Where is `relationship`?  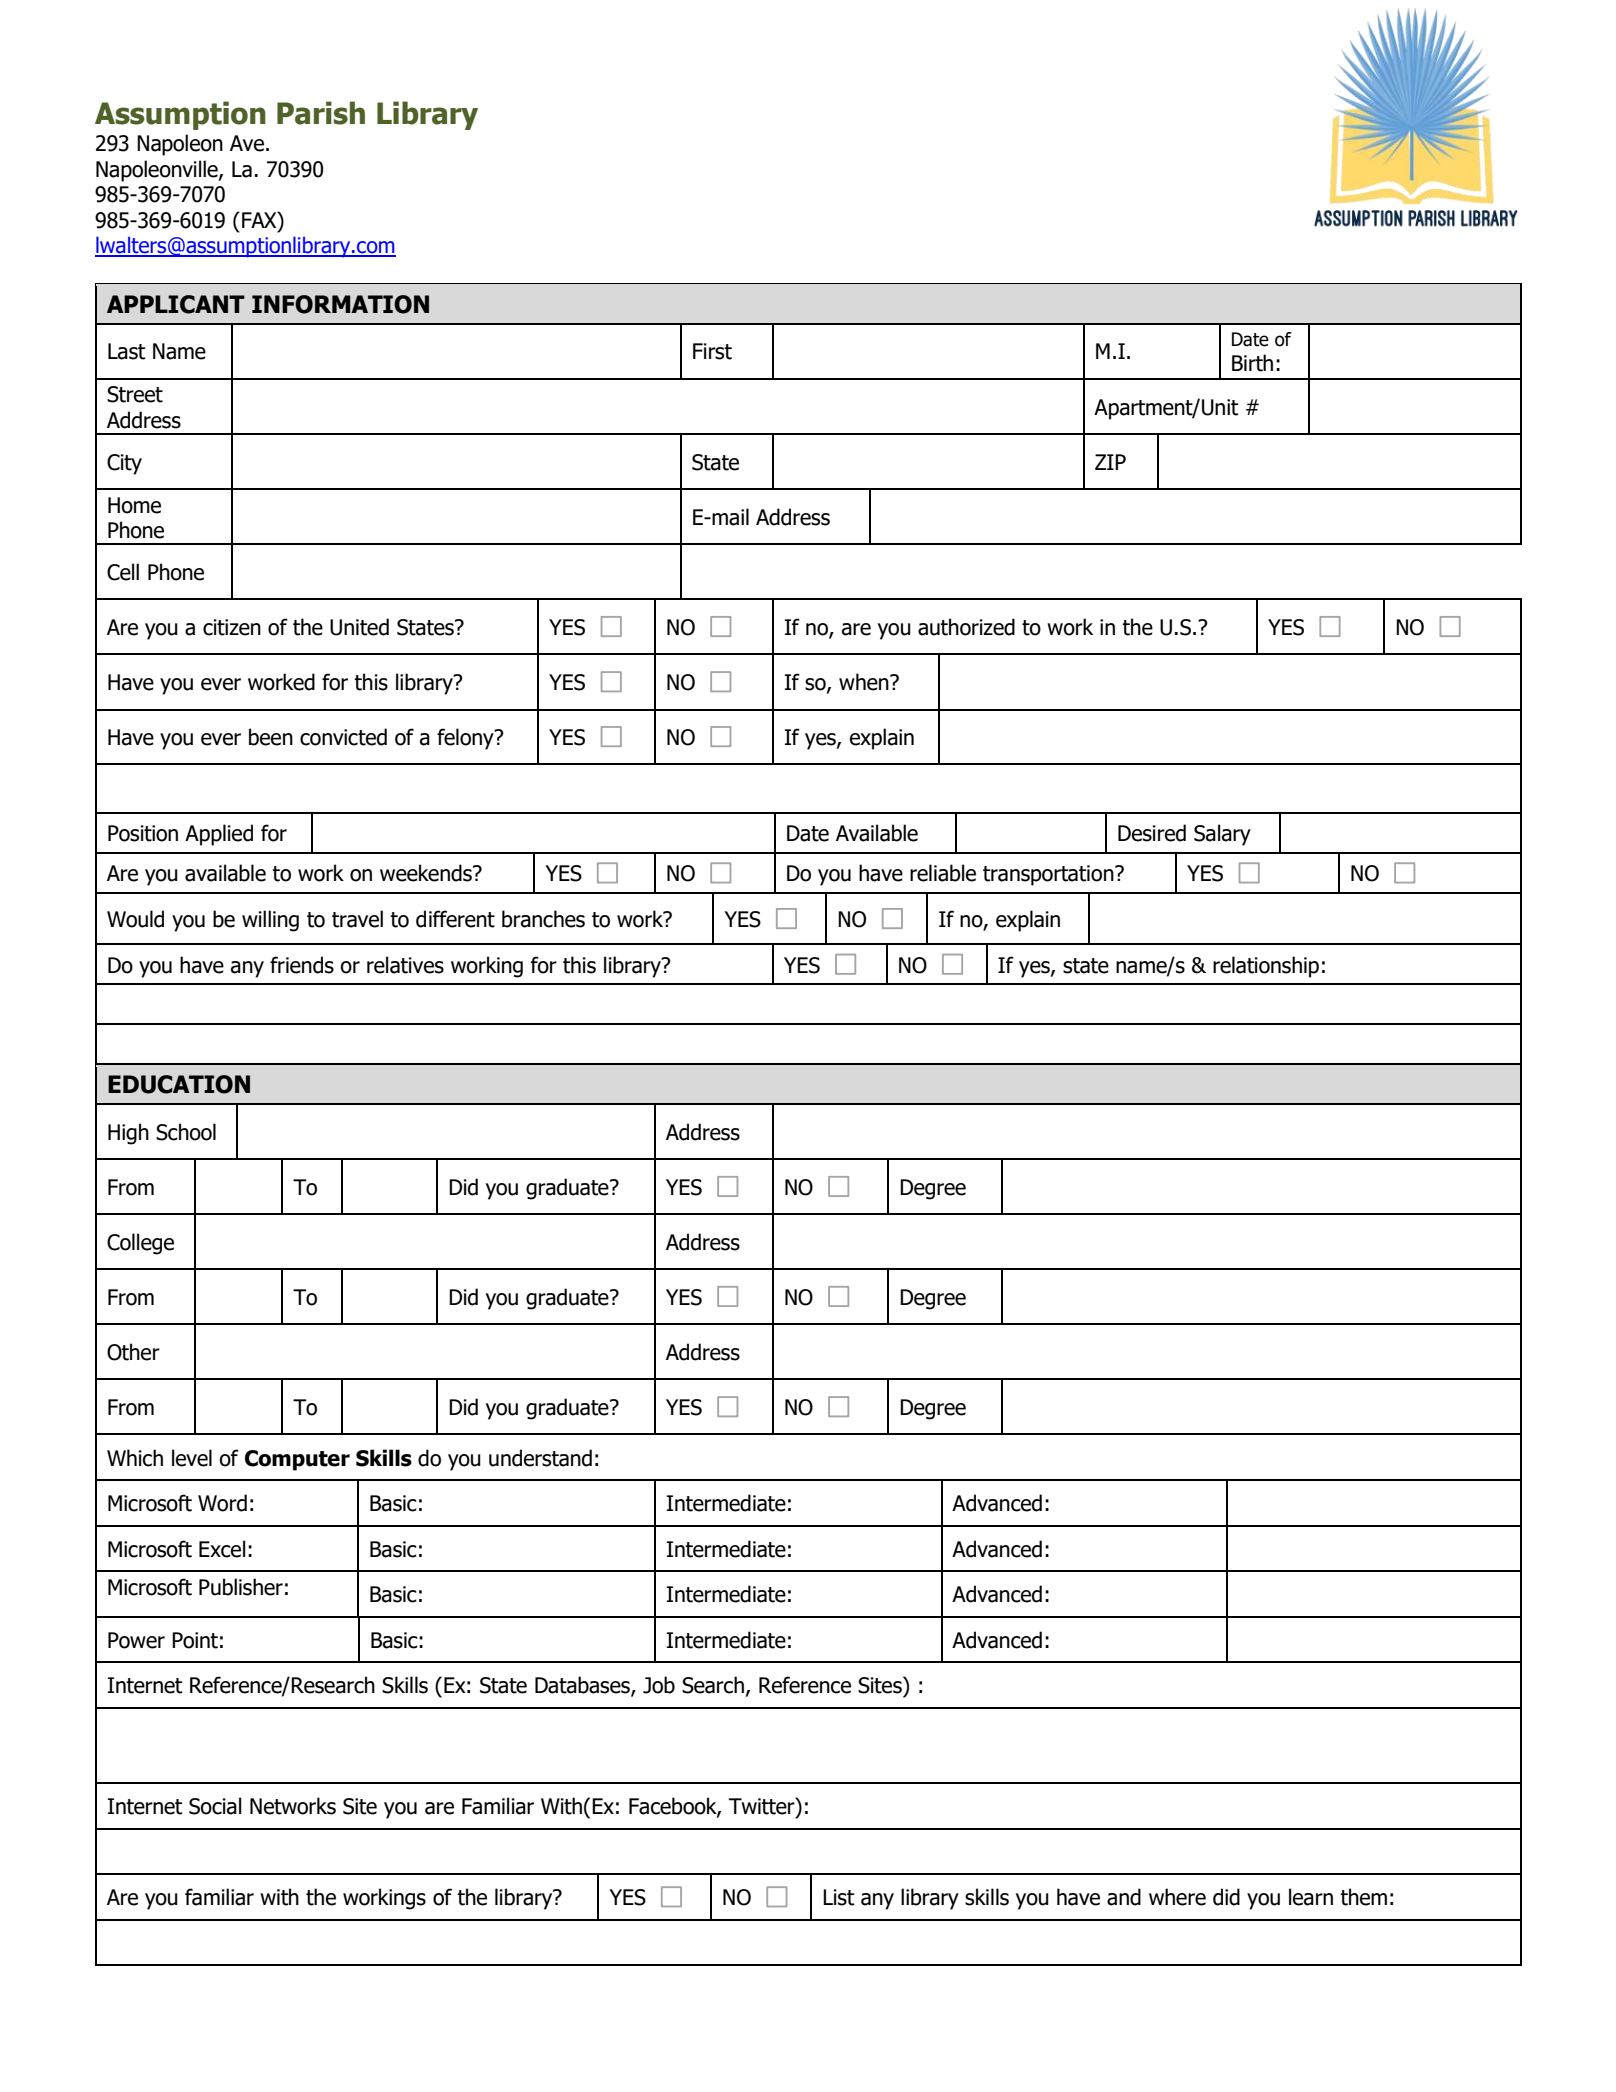 relationship is located at coordinates (1266, 967).
